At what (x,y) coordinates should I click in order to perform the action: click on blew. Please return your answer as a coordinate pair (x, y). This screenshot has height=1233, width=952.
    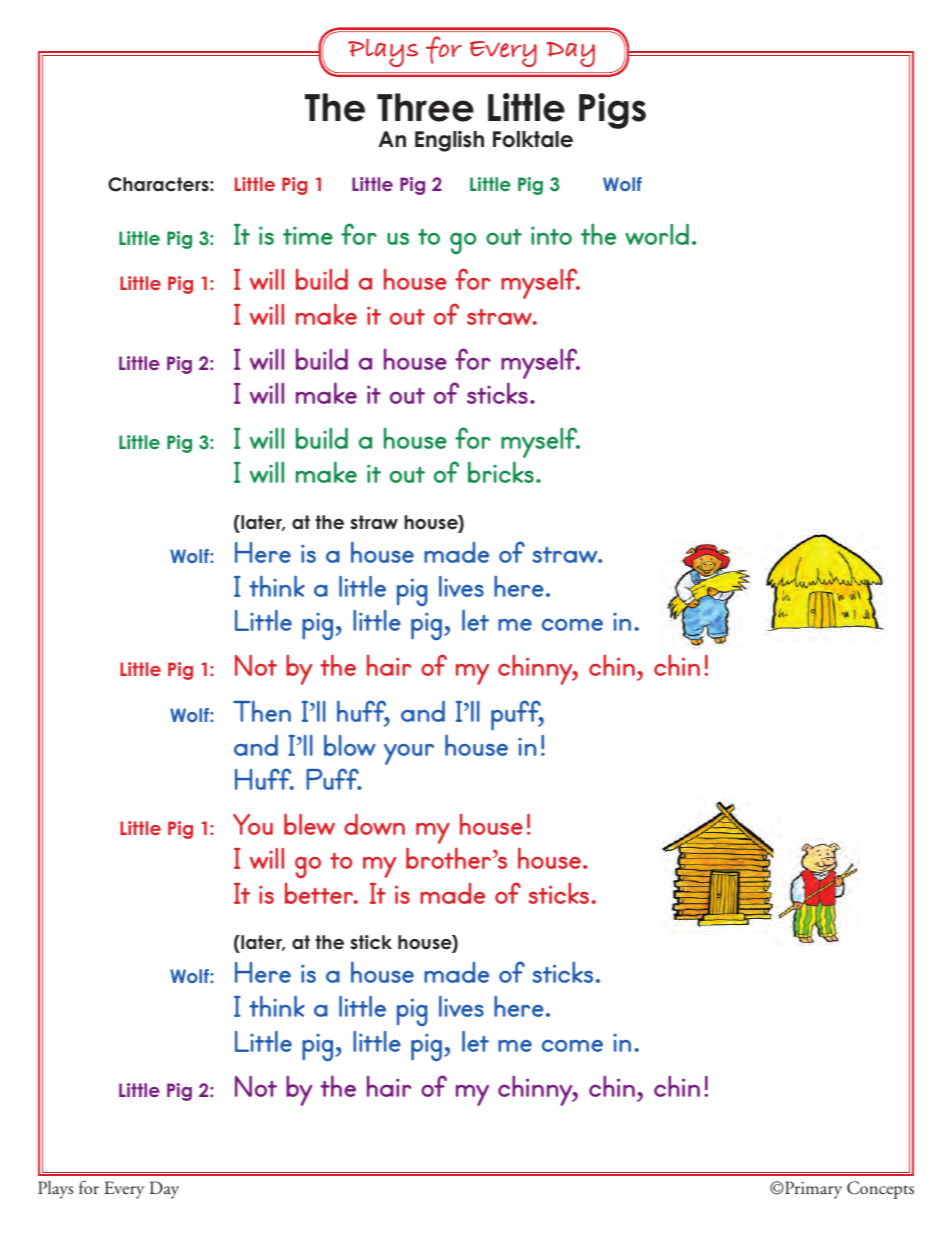
    Looking at the image, I should click on (309, 824).
